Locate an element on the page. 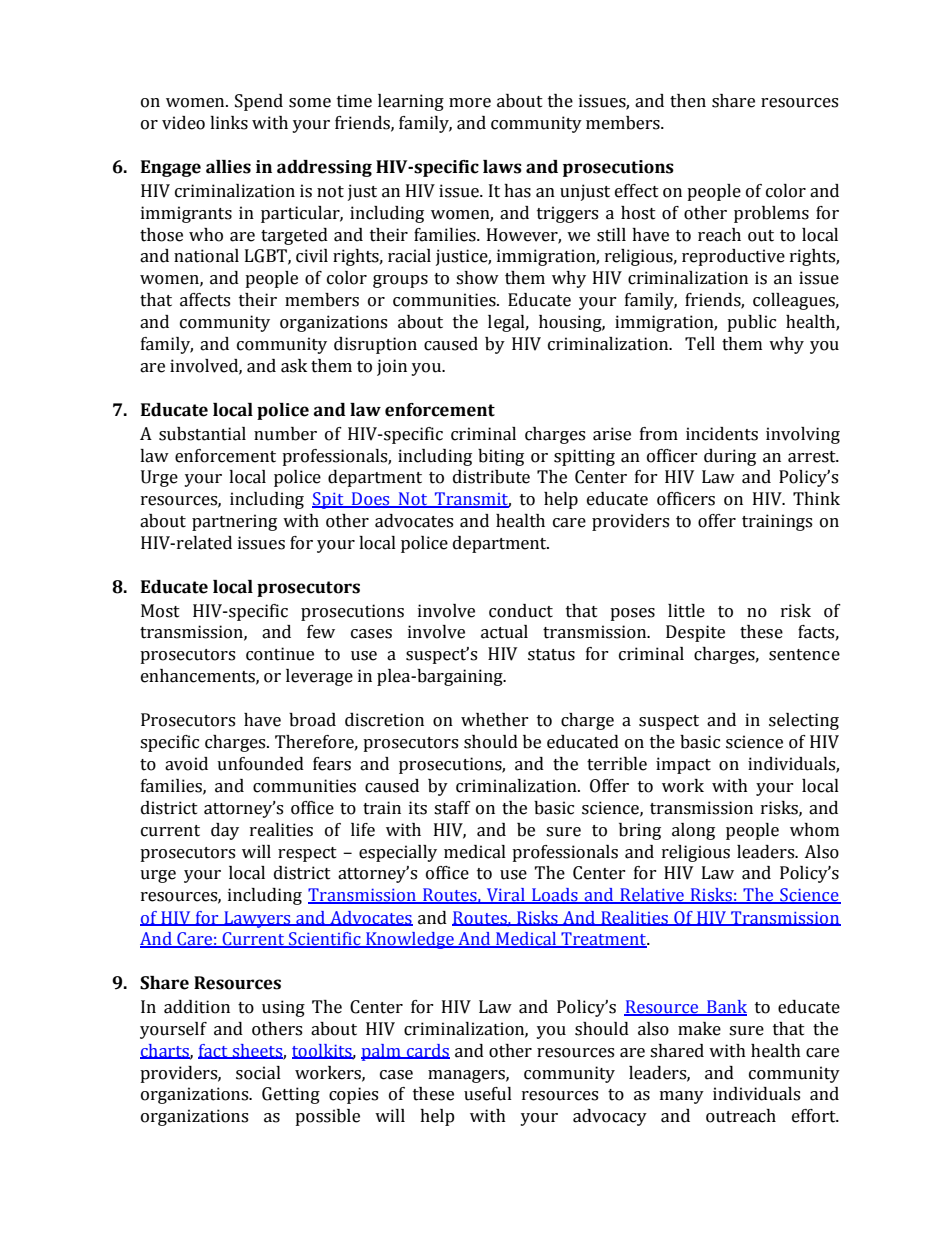 This image has height=1233, width=952. biting is located at coordinates (501, 457).
